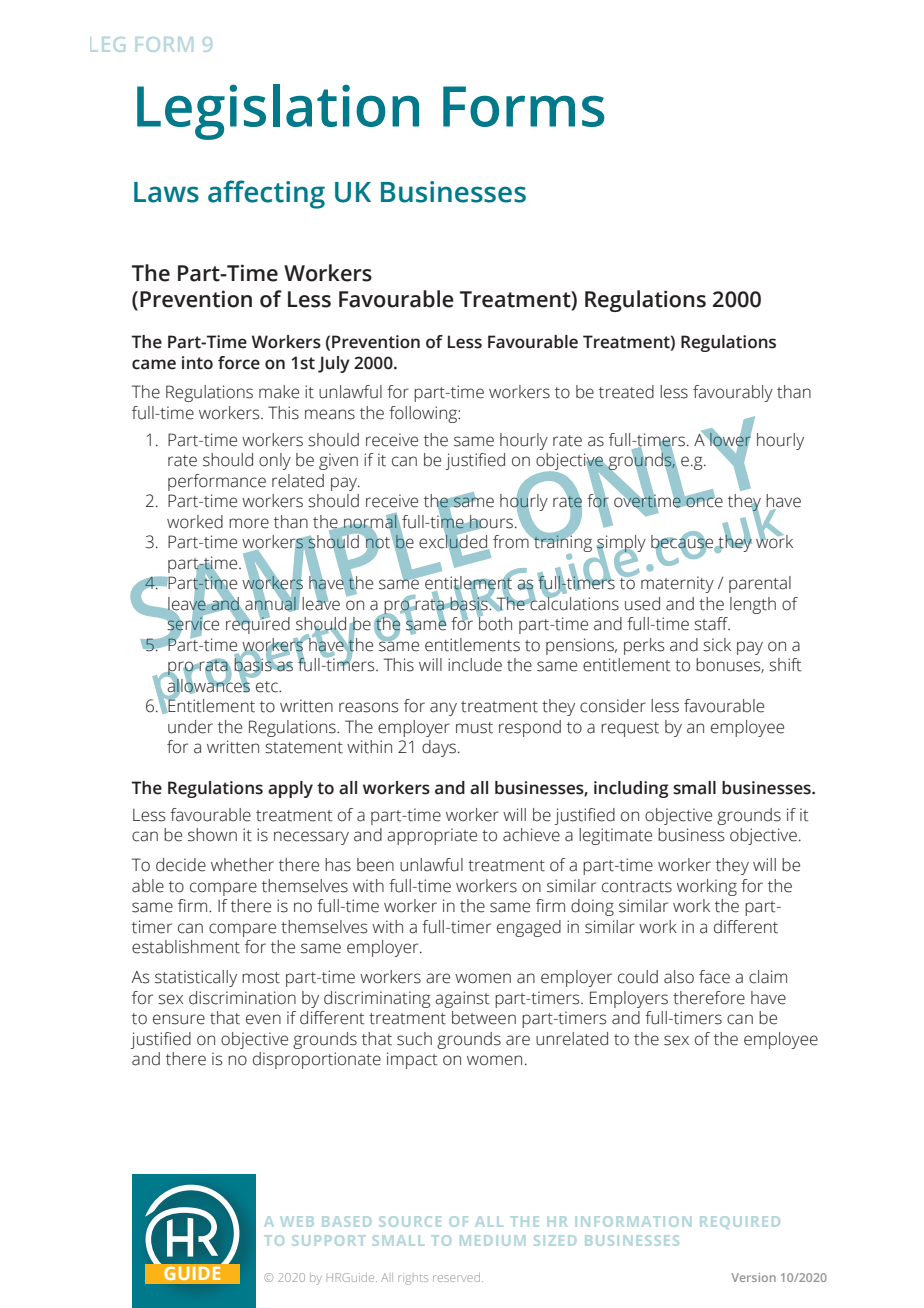 The width and height of the page is (924, 1308). Describe the element at coordinates (733, 393) in the page. I see `favourably` at that location.
